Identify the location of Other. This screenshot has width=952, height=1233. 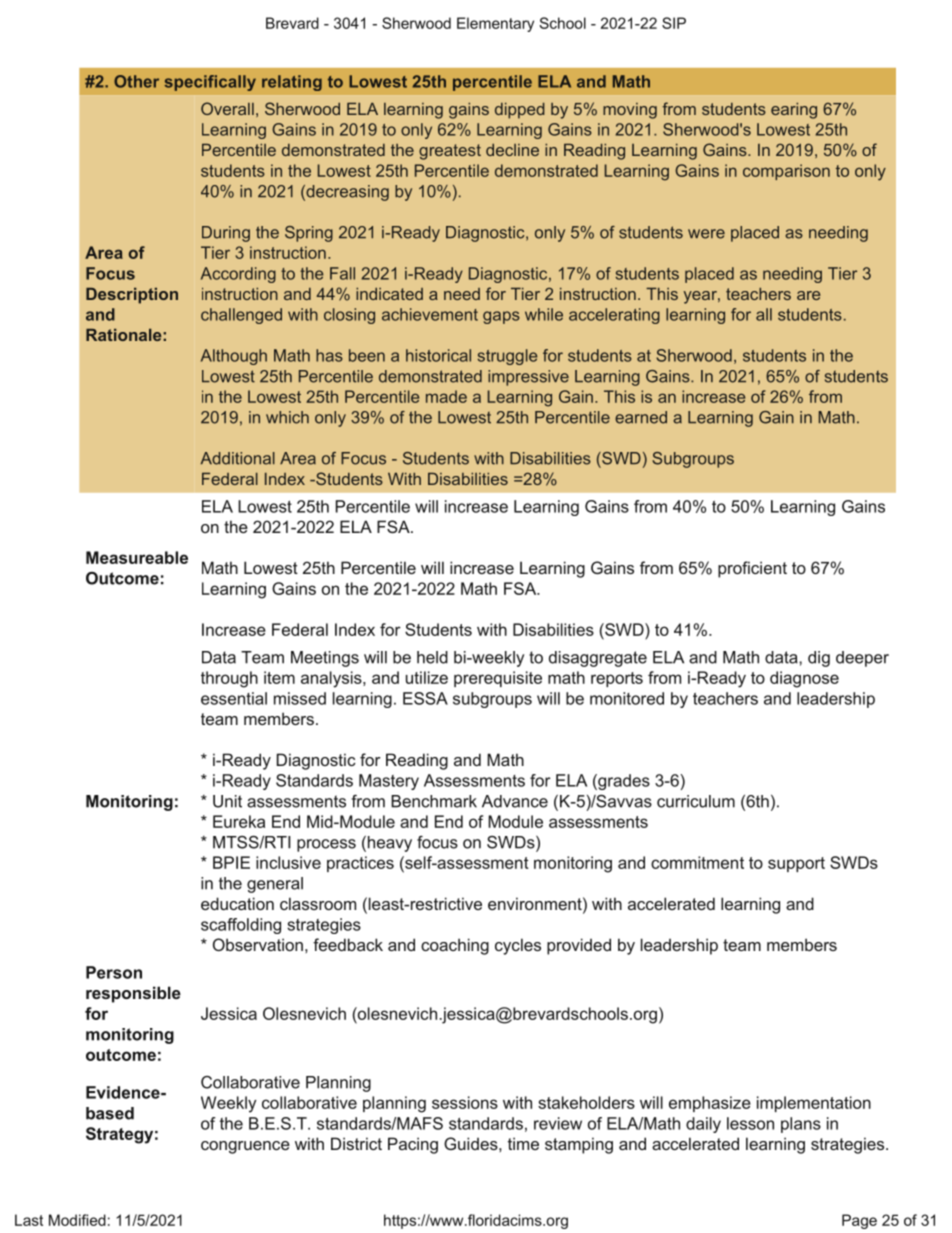
(136, 81).
